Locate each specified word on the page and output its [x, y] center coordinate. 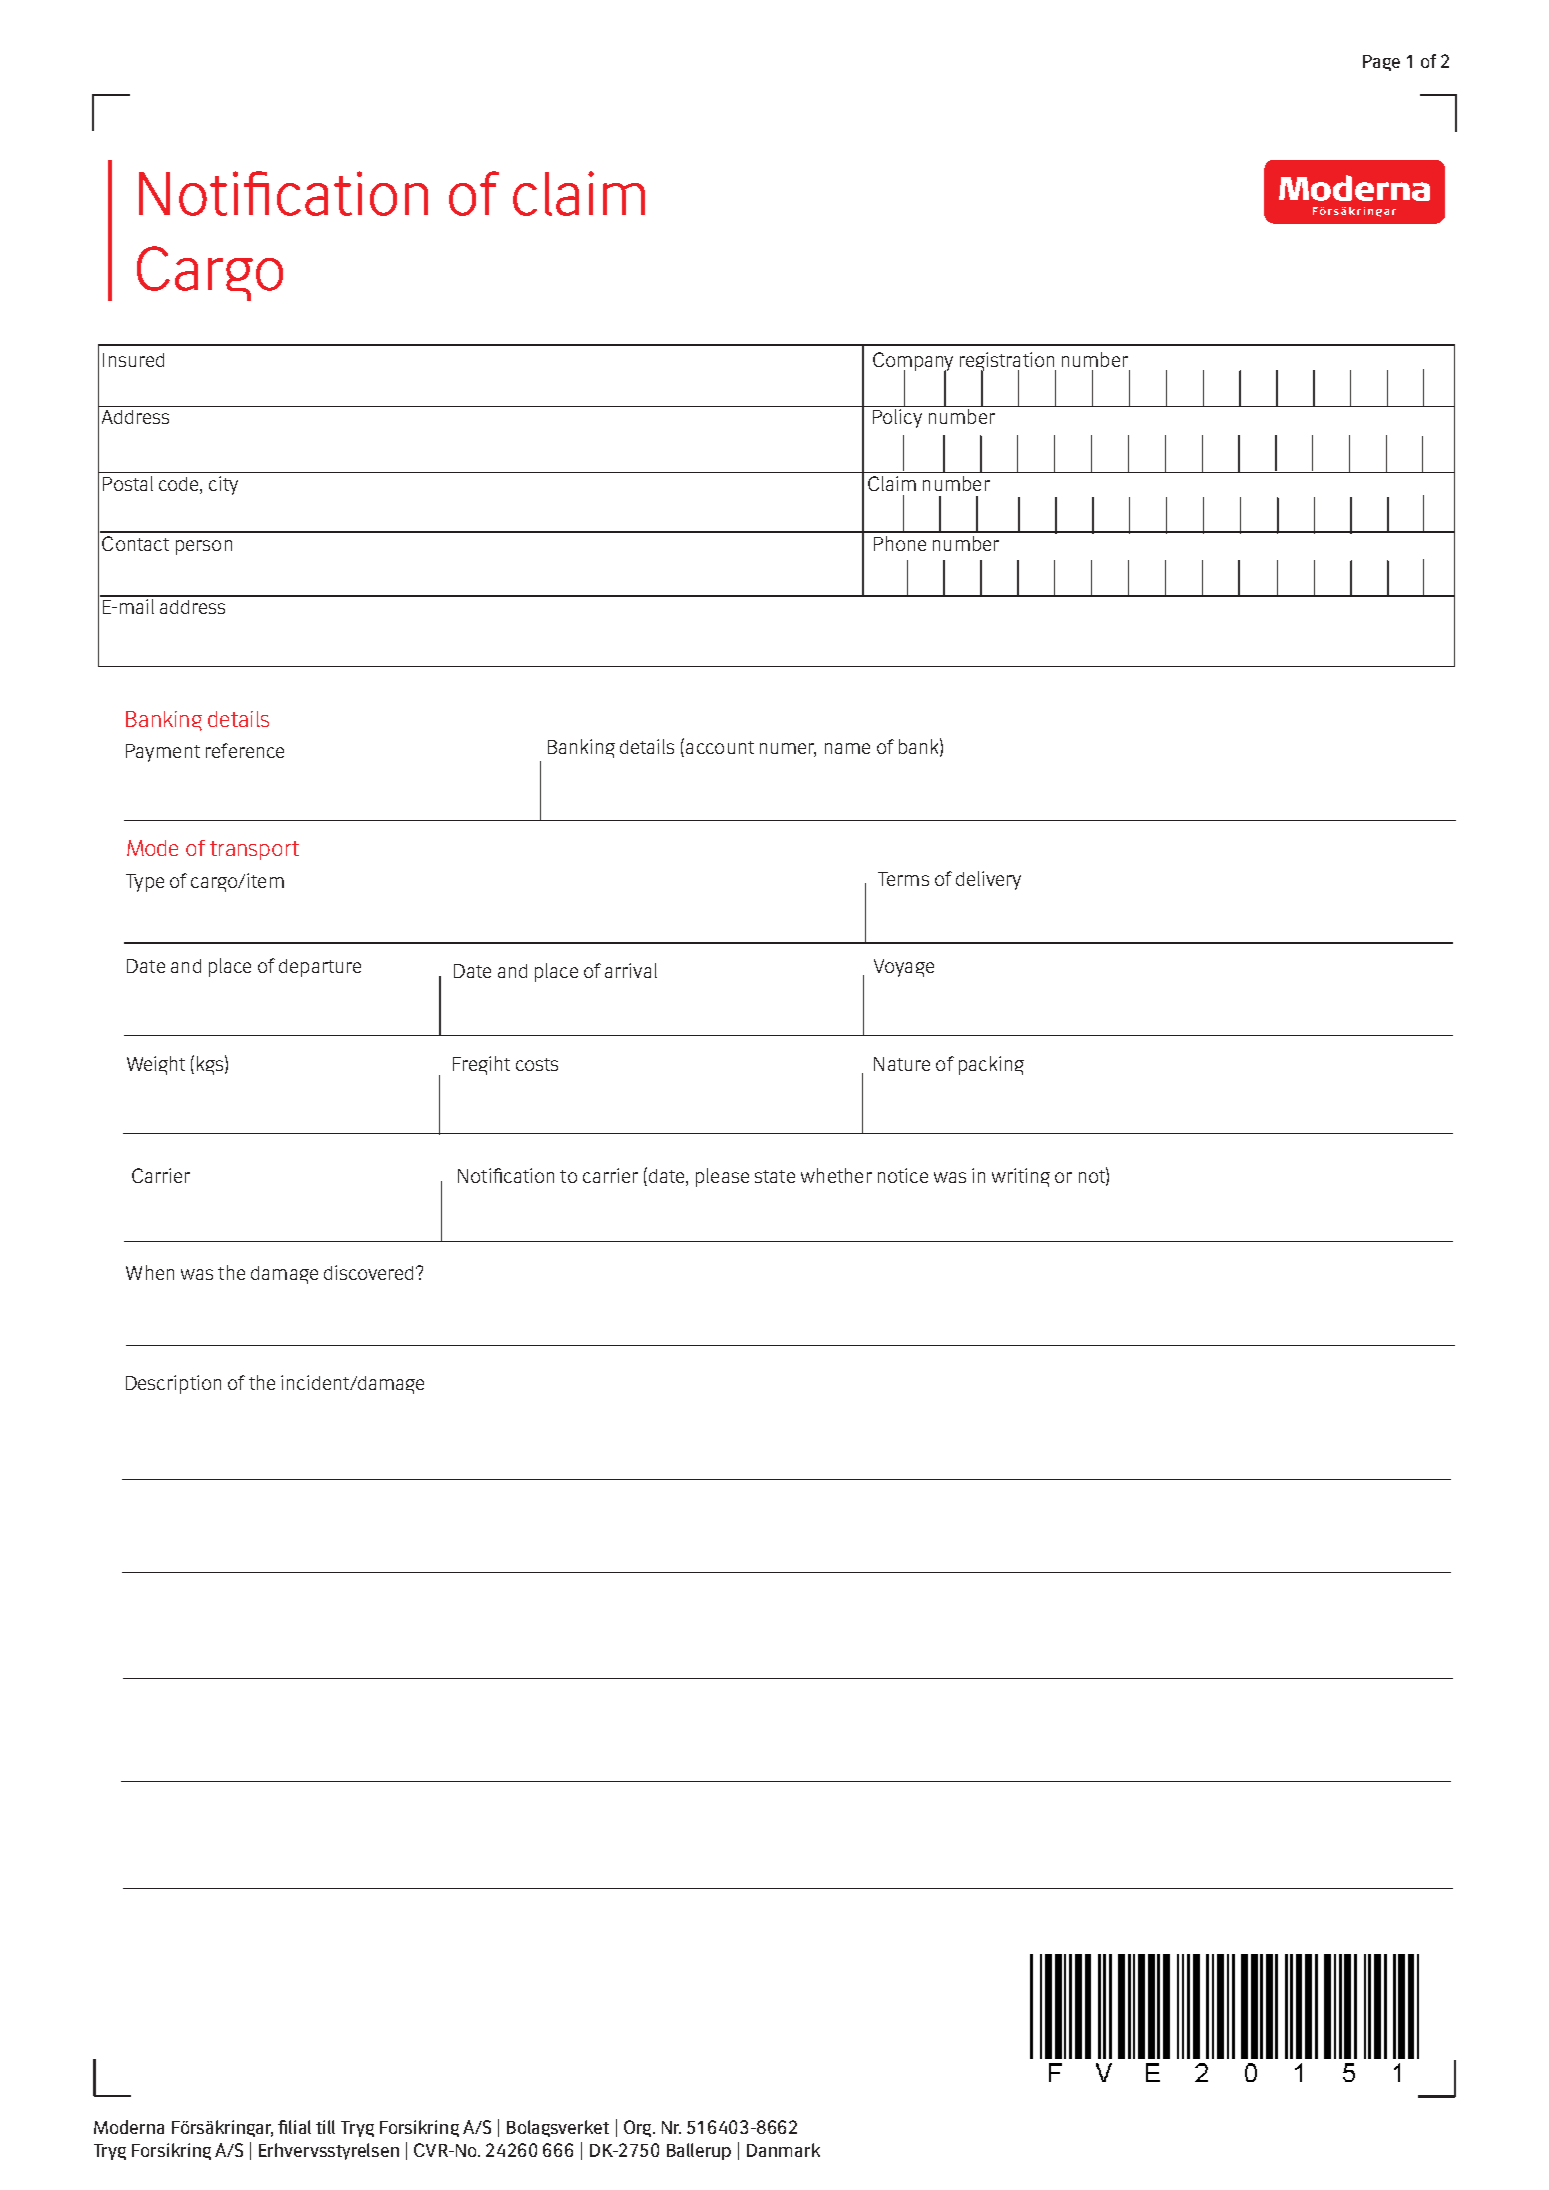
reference [245, 750]
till [325, 2127]
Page [1381, 63]
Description [173, 1384]
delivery [988, 880]
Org [639, 2128]
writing [1021, 1177]
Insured [133, 360]
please [722, 1177]
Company [913, 362]
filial [294, 2127]
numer [788, 750]
